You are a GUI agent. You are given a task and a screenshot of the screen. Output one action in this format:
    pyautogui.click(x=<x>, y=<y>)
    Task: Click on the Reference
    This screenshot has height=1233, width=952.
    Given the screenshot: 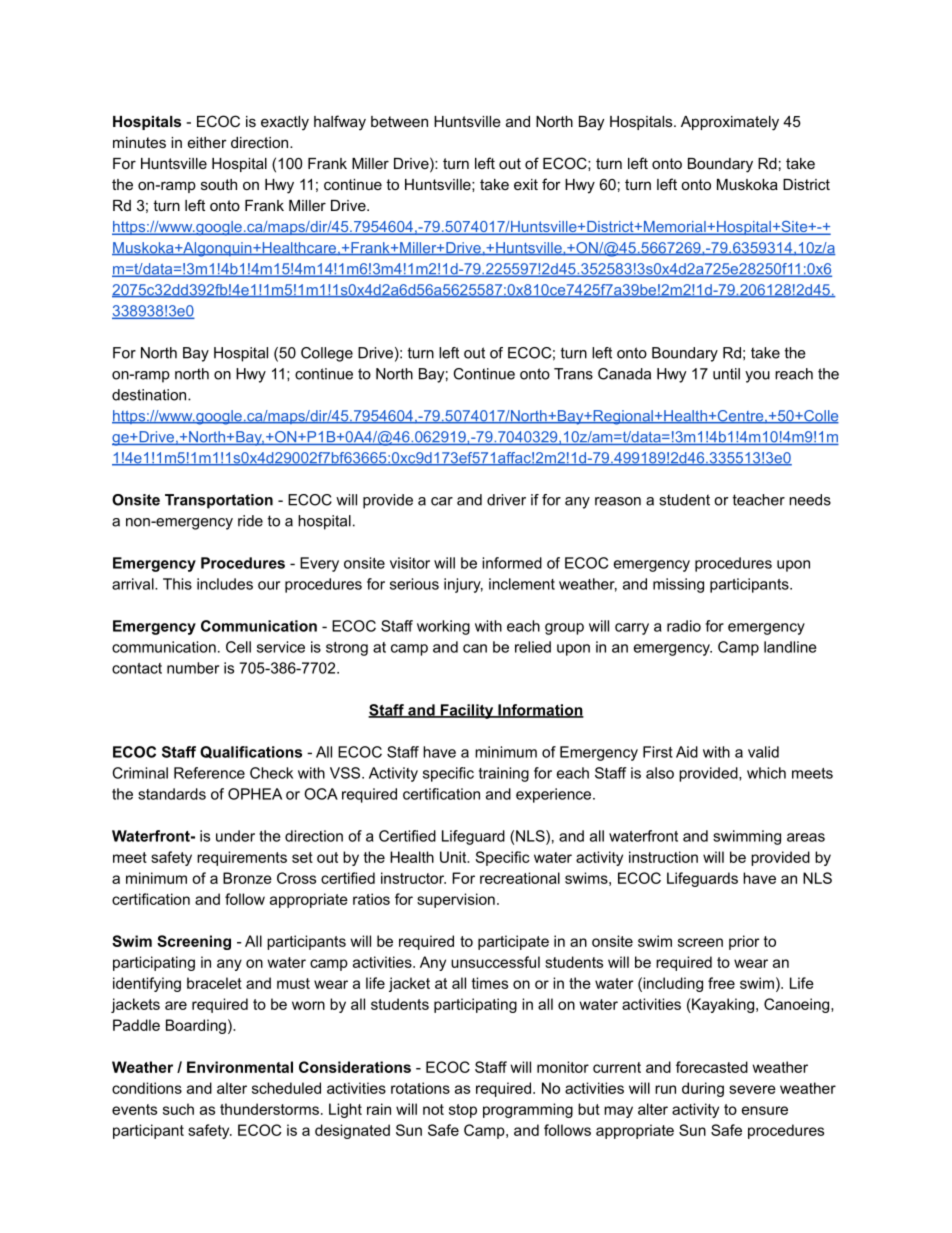 What is the action you would take?
    pyautogui.click(x=209, y=773)
